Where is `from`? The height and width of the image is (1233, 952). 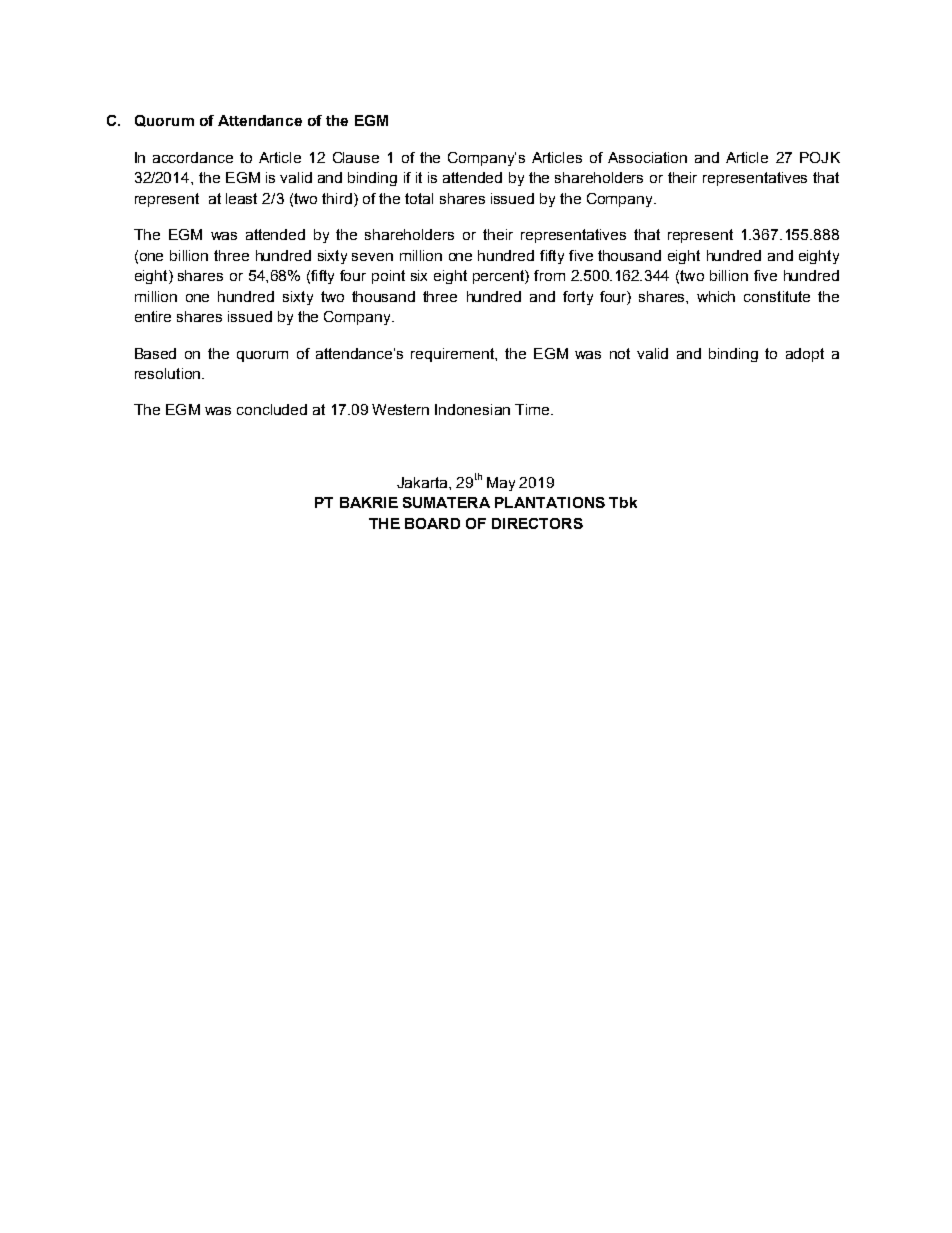 from is located at coordinates (549, 275).
